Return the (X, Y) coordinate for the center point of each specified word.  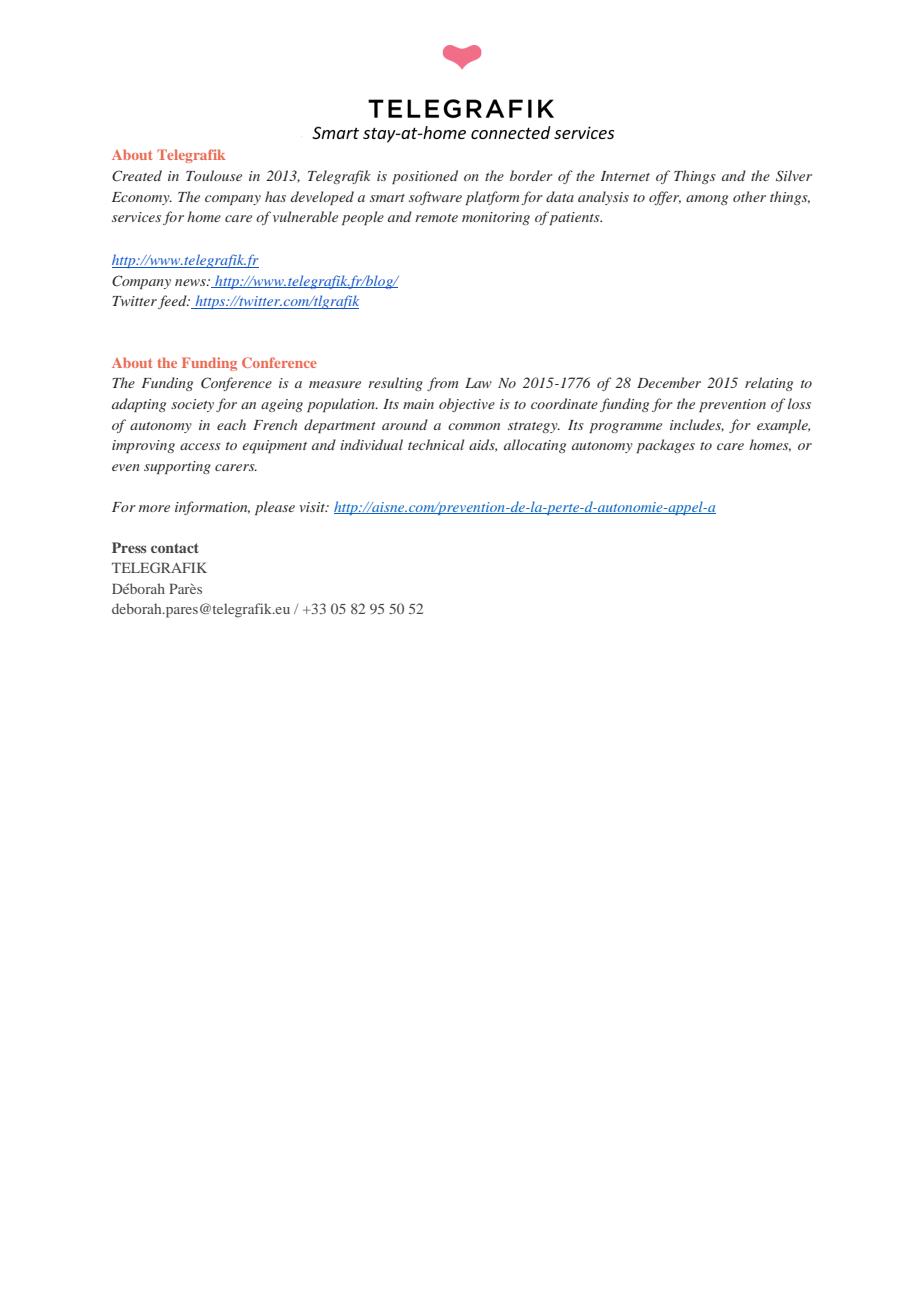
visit (314, 507)
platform (492, 198)
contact (175, 548)
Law (478, 383)
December (669, 382)
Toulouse (214, 175)
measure (335, 384)
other (749, 196)
